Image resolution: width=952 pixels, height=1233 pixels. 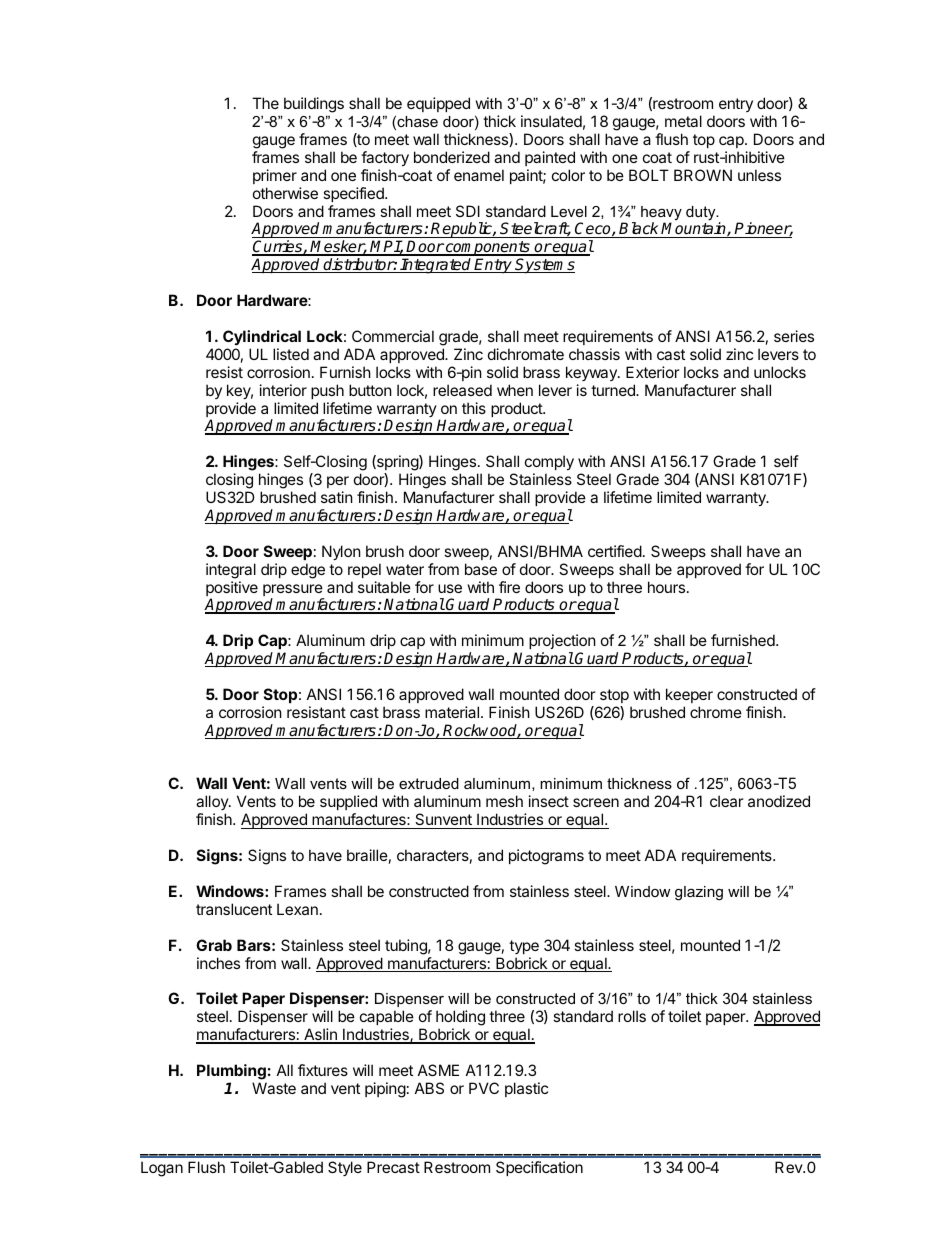 I want to click on interior, so click(x=283, y=390).
